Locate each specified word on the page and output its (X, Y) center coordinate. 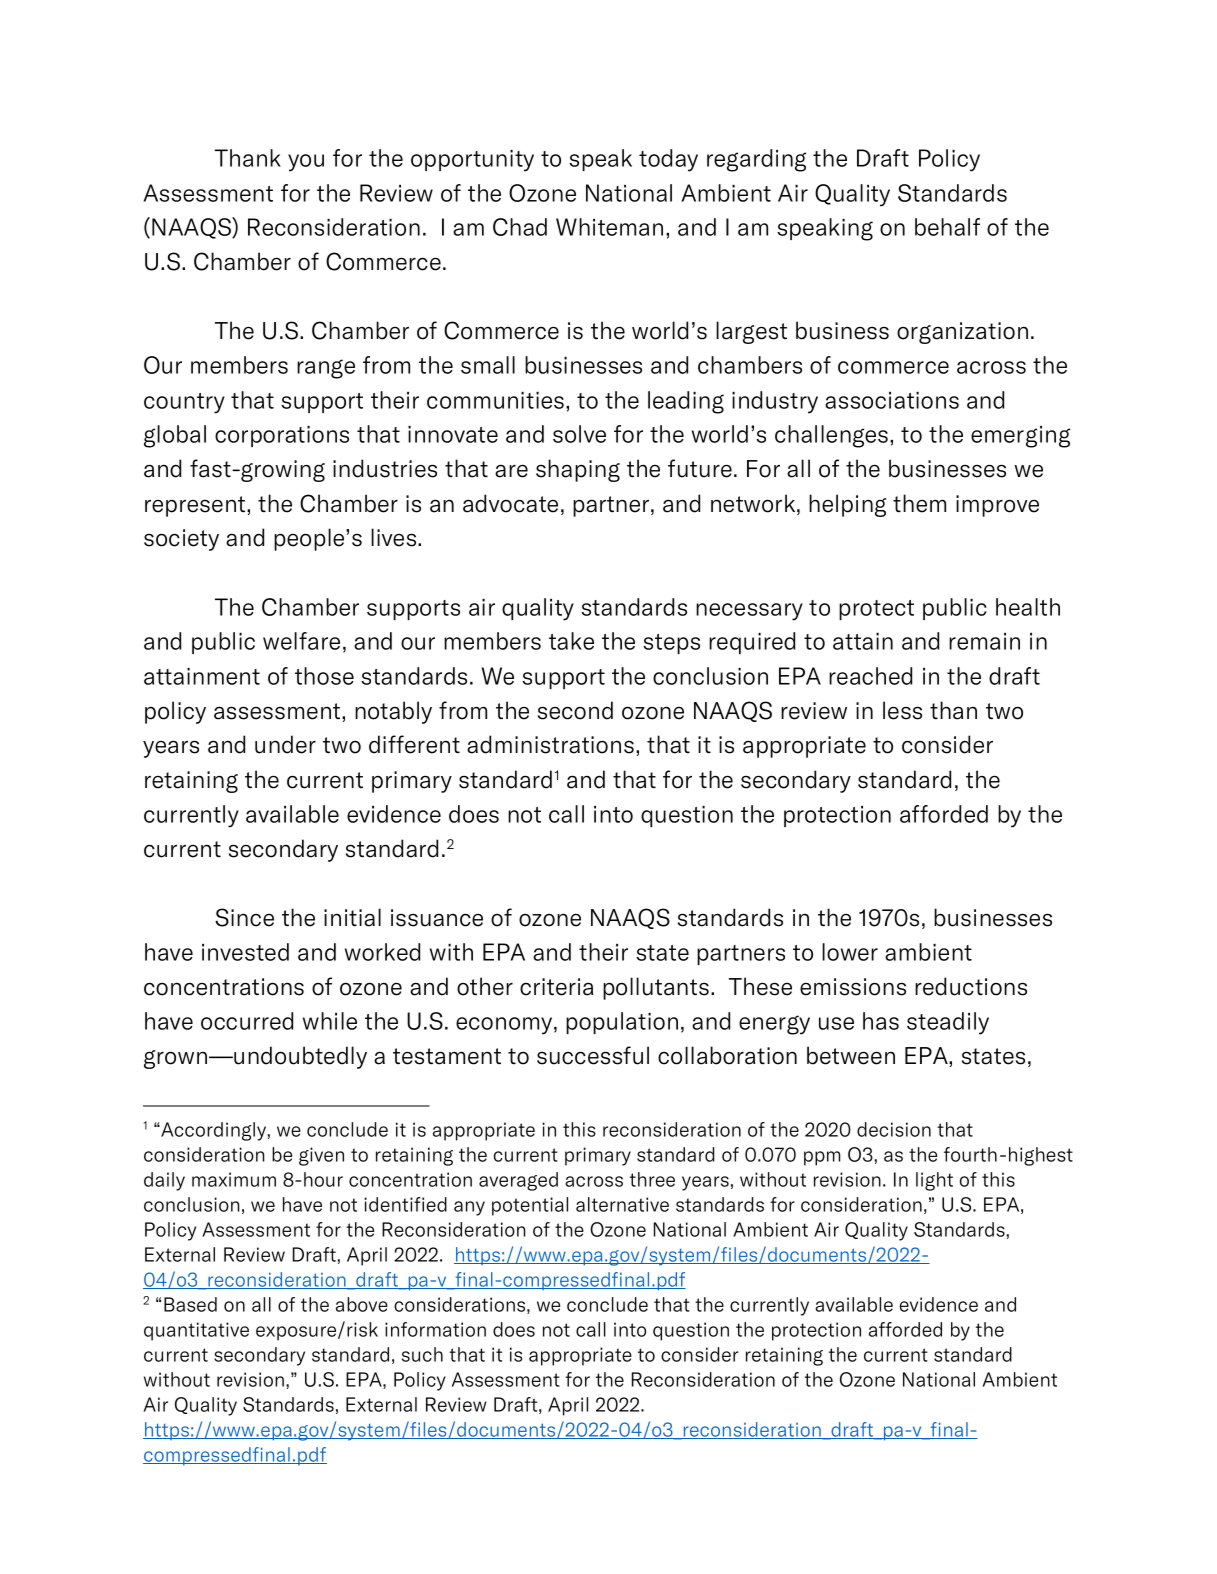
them (919, 503)
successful (593, 1055)
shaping (578, 470)
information (435, 1329)
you (306, 163)
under (285, 744)
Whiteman (609, 227)
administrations (550, 744)
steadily (948, 1023)
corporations (282, 436)
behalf (947, 227)
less (902, 710)
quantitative (196, 1331)
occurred (247, 1021)
